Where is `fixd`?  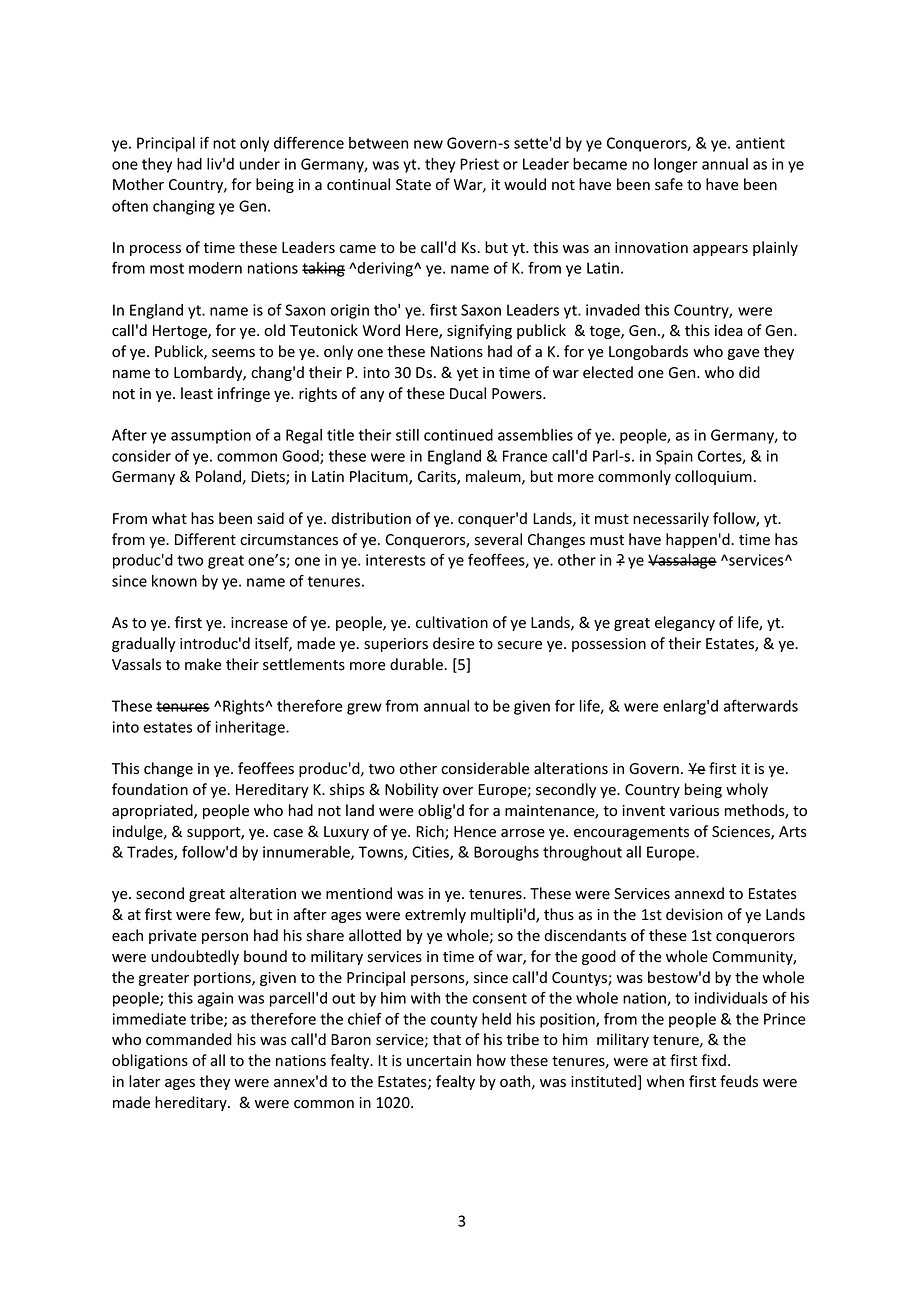
fixd is located at coordinates (713, 1060).
